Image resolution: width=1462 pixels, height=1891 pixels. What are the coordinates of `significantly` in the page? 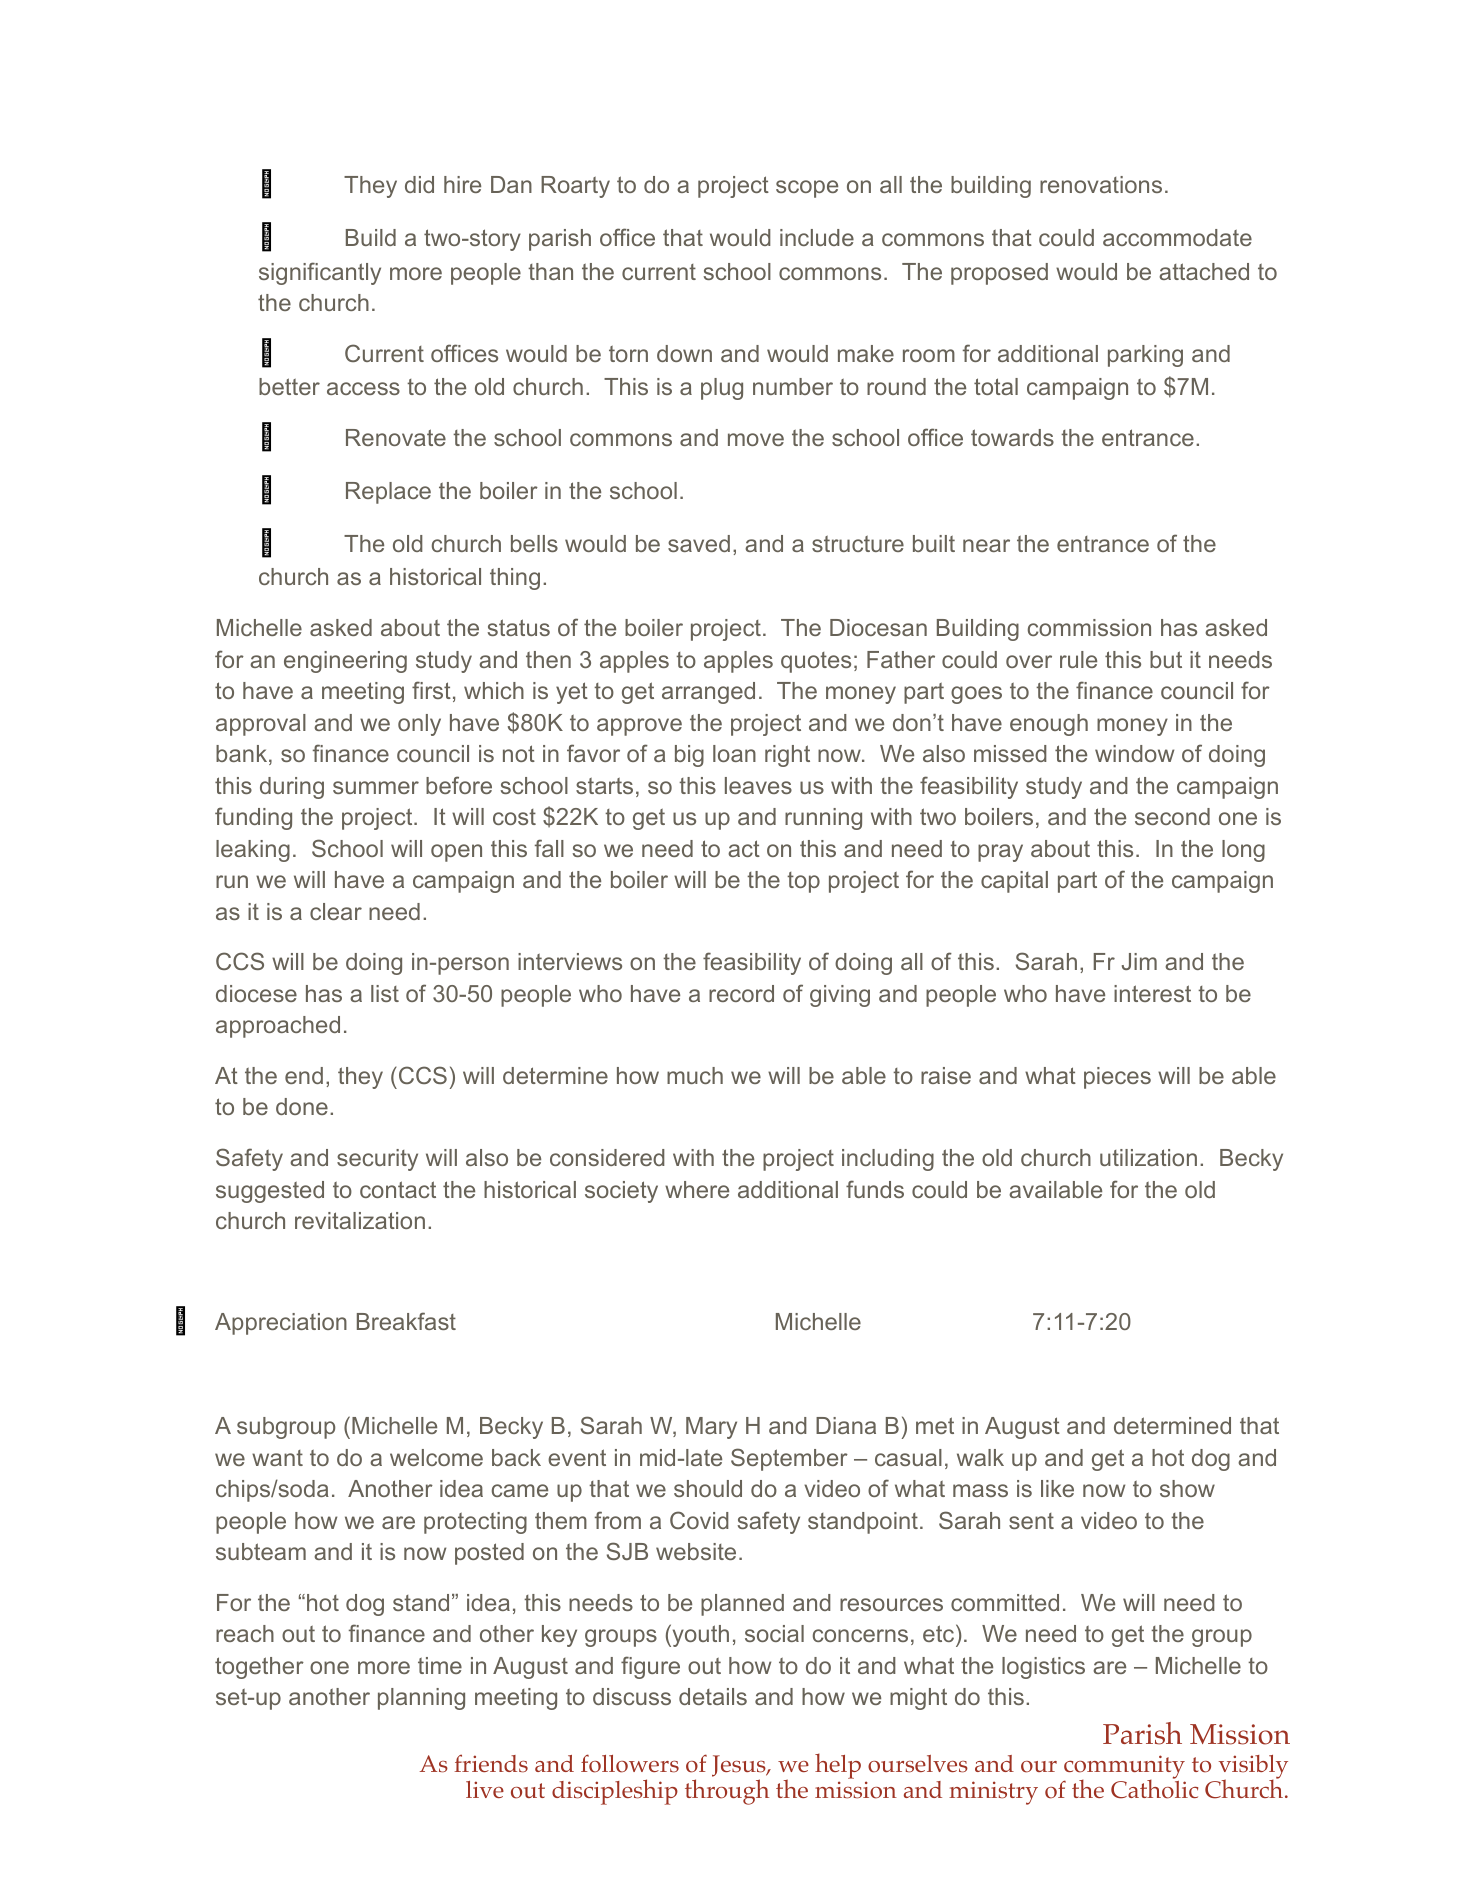 It's located at (320, 273).
